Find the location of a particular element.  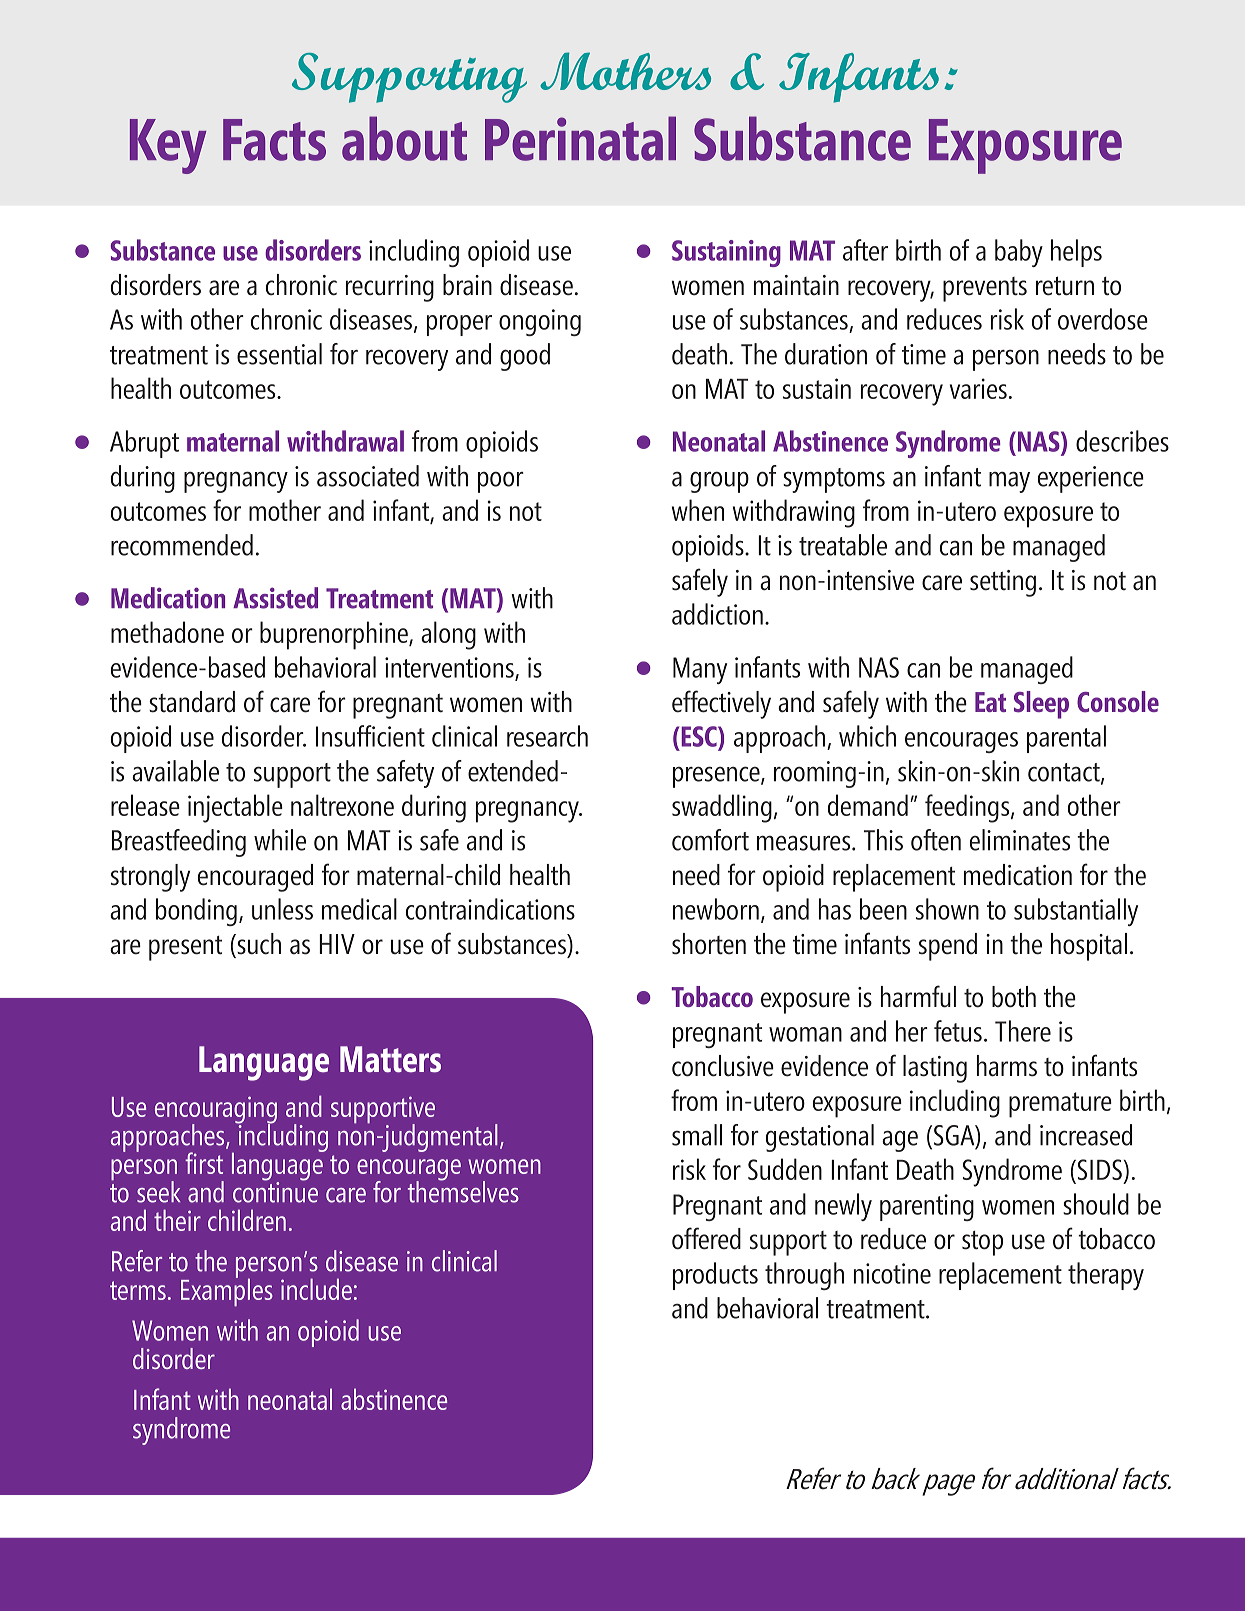

baby is located at coordinates (1019, 253).
